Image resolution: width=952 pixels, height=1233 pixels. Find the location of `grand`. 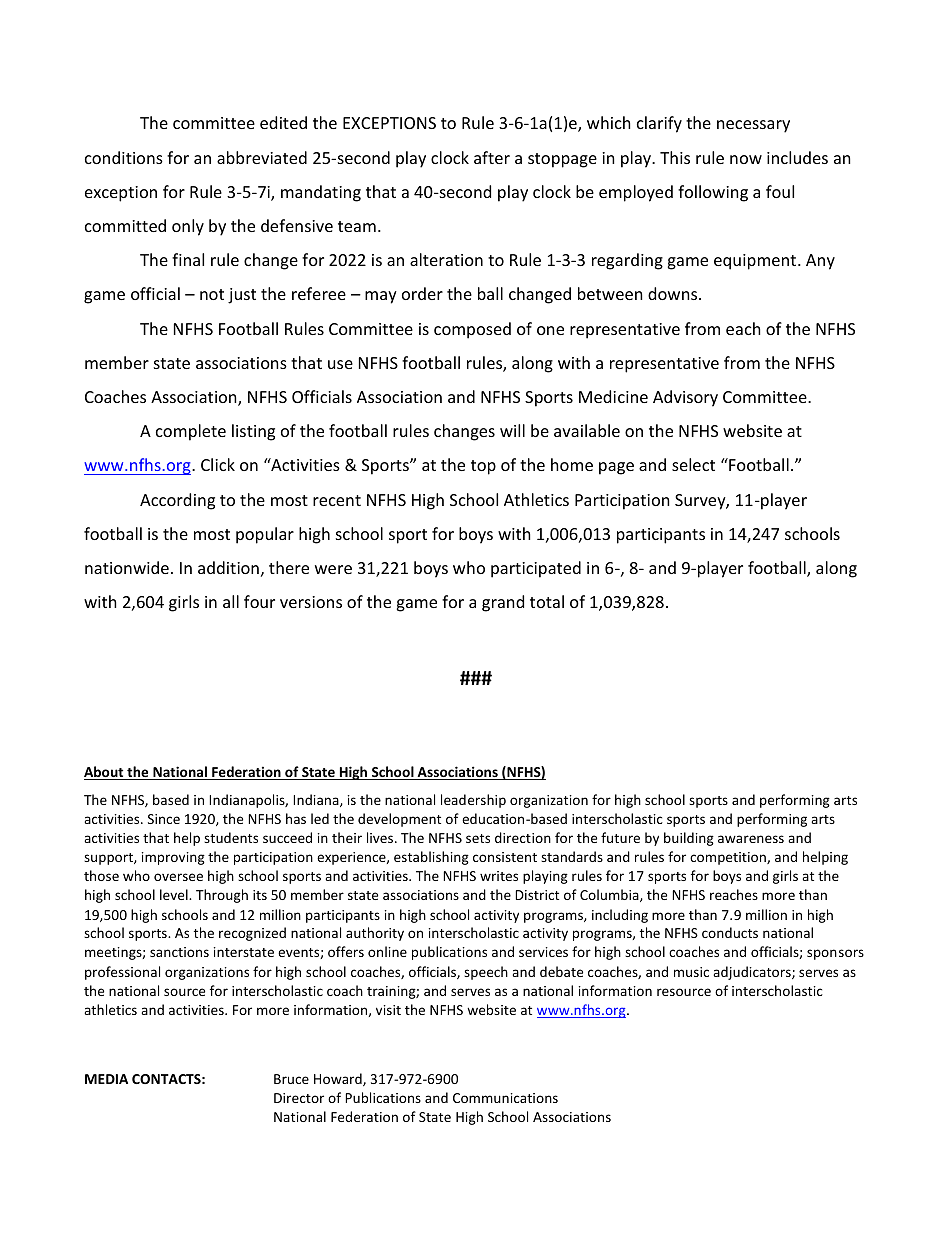

grand is located at coordinates (503, 603).
